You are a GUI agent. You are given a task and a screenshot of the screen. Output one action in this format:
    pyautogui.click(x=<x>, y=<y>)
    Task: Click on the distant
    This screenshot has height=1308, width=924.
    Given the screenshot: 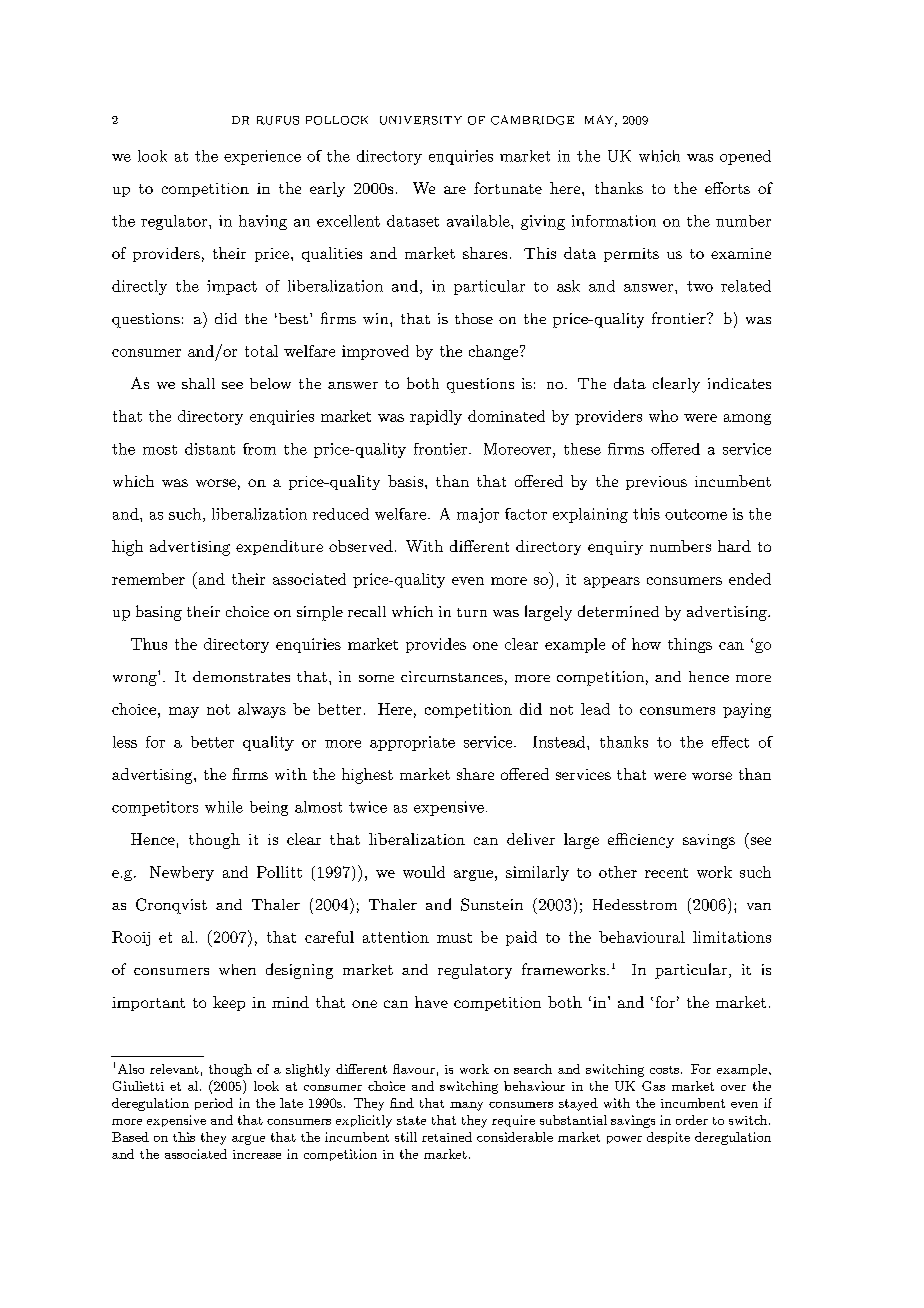 What is the action you would take?
    pyautogui.click(x=210, y=449)
